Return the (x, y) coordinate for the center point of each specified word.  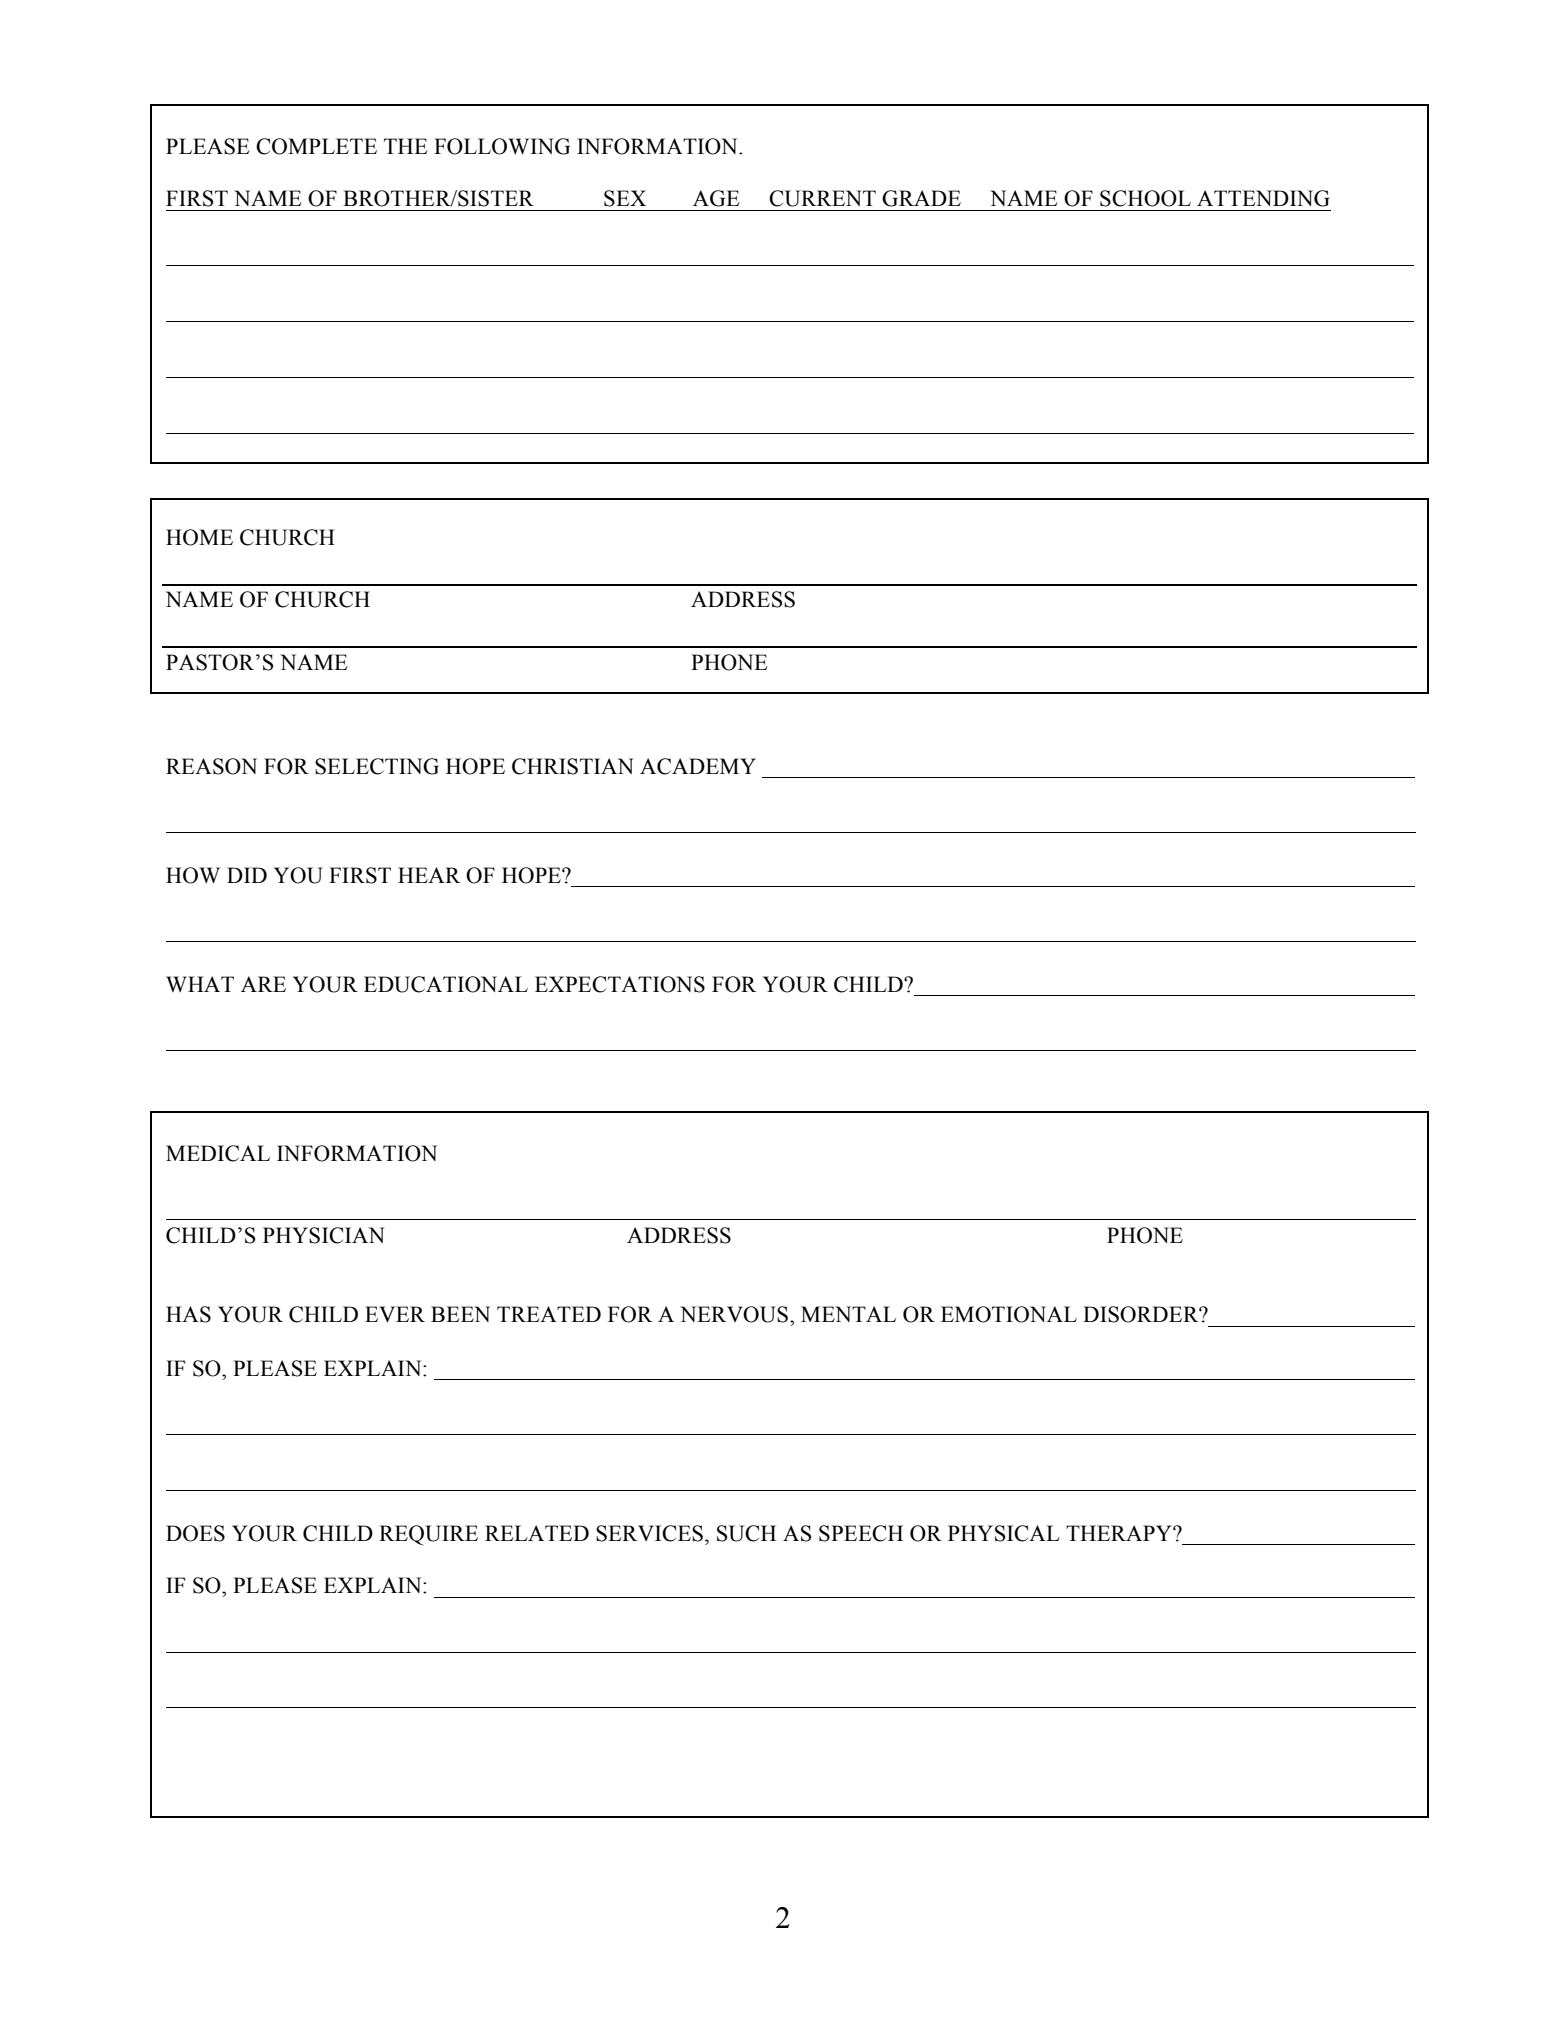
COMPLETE (316, 146)
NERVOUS (734, 1314)
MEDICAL (218, 1153)
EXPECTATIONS (620, 984)
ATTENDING (1263, 198)
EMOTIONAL (1009, 1314)
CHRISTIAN (573, 766)
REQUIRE (428, 1535)
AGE (716, 198)
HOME (199, 537)
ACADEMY (698, 766)
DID (247, 875)
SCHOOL (1145, 198)
